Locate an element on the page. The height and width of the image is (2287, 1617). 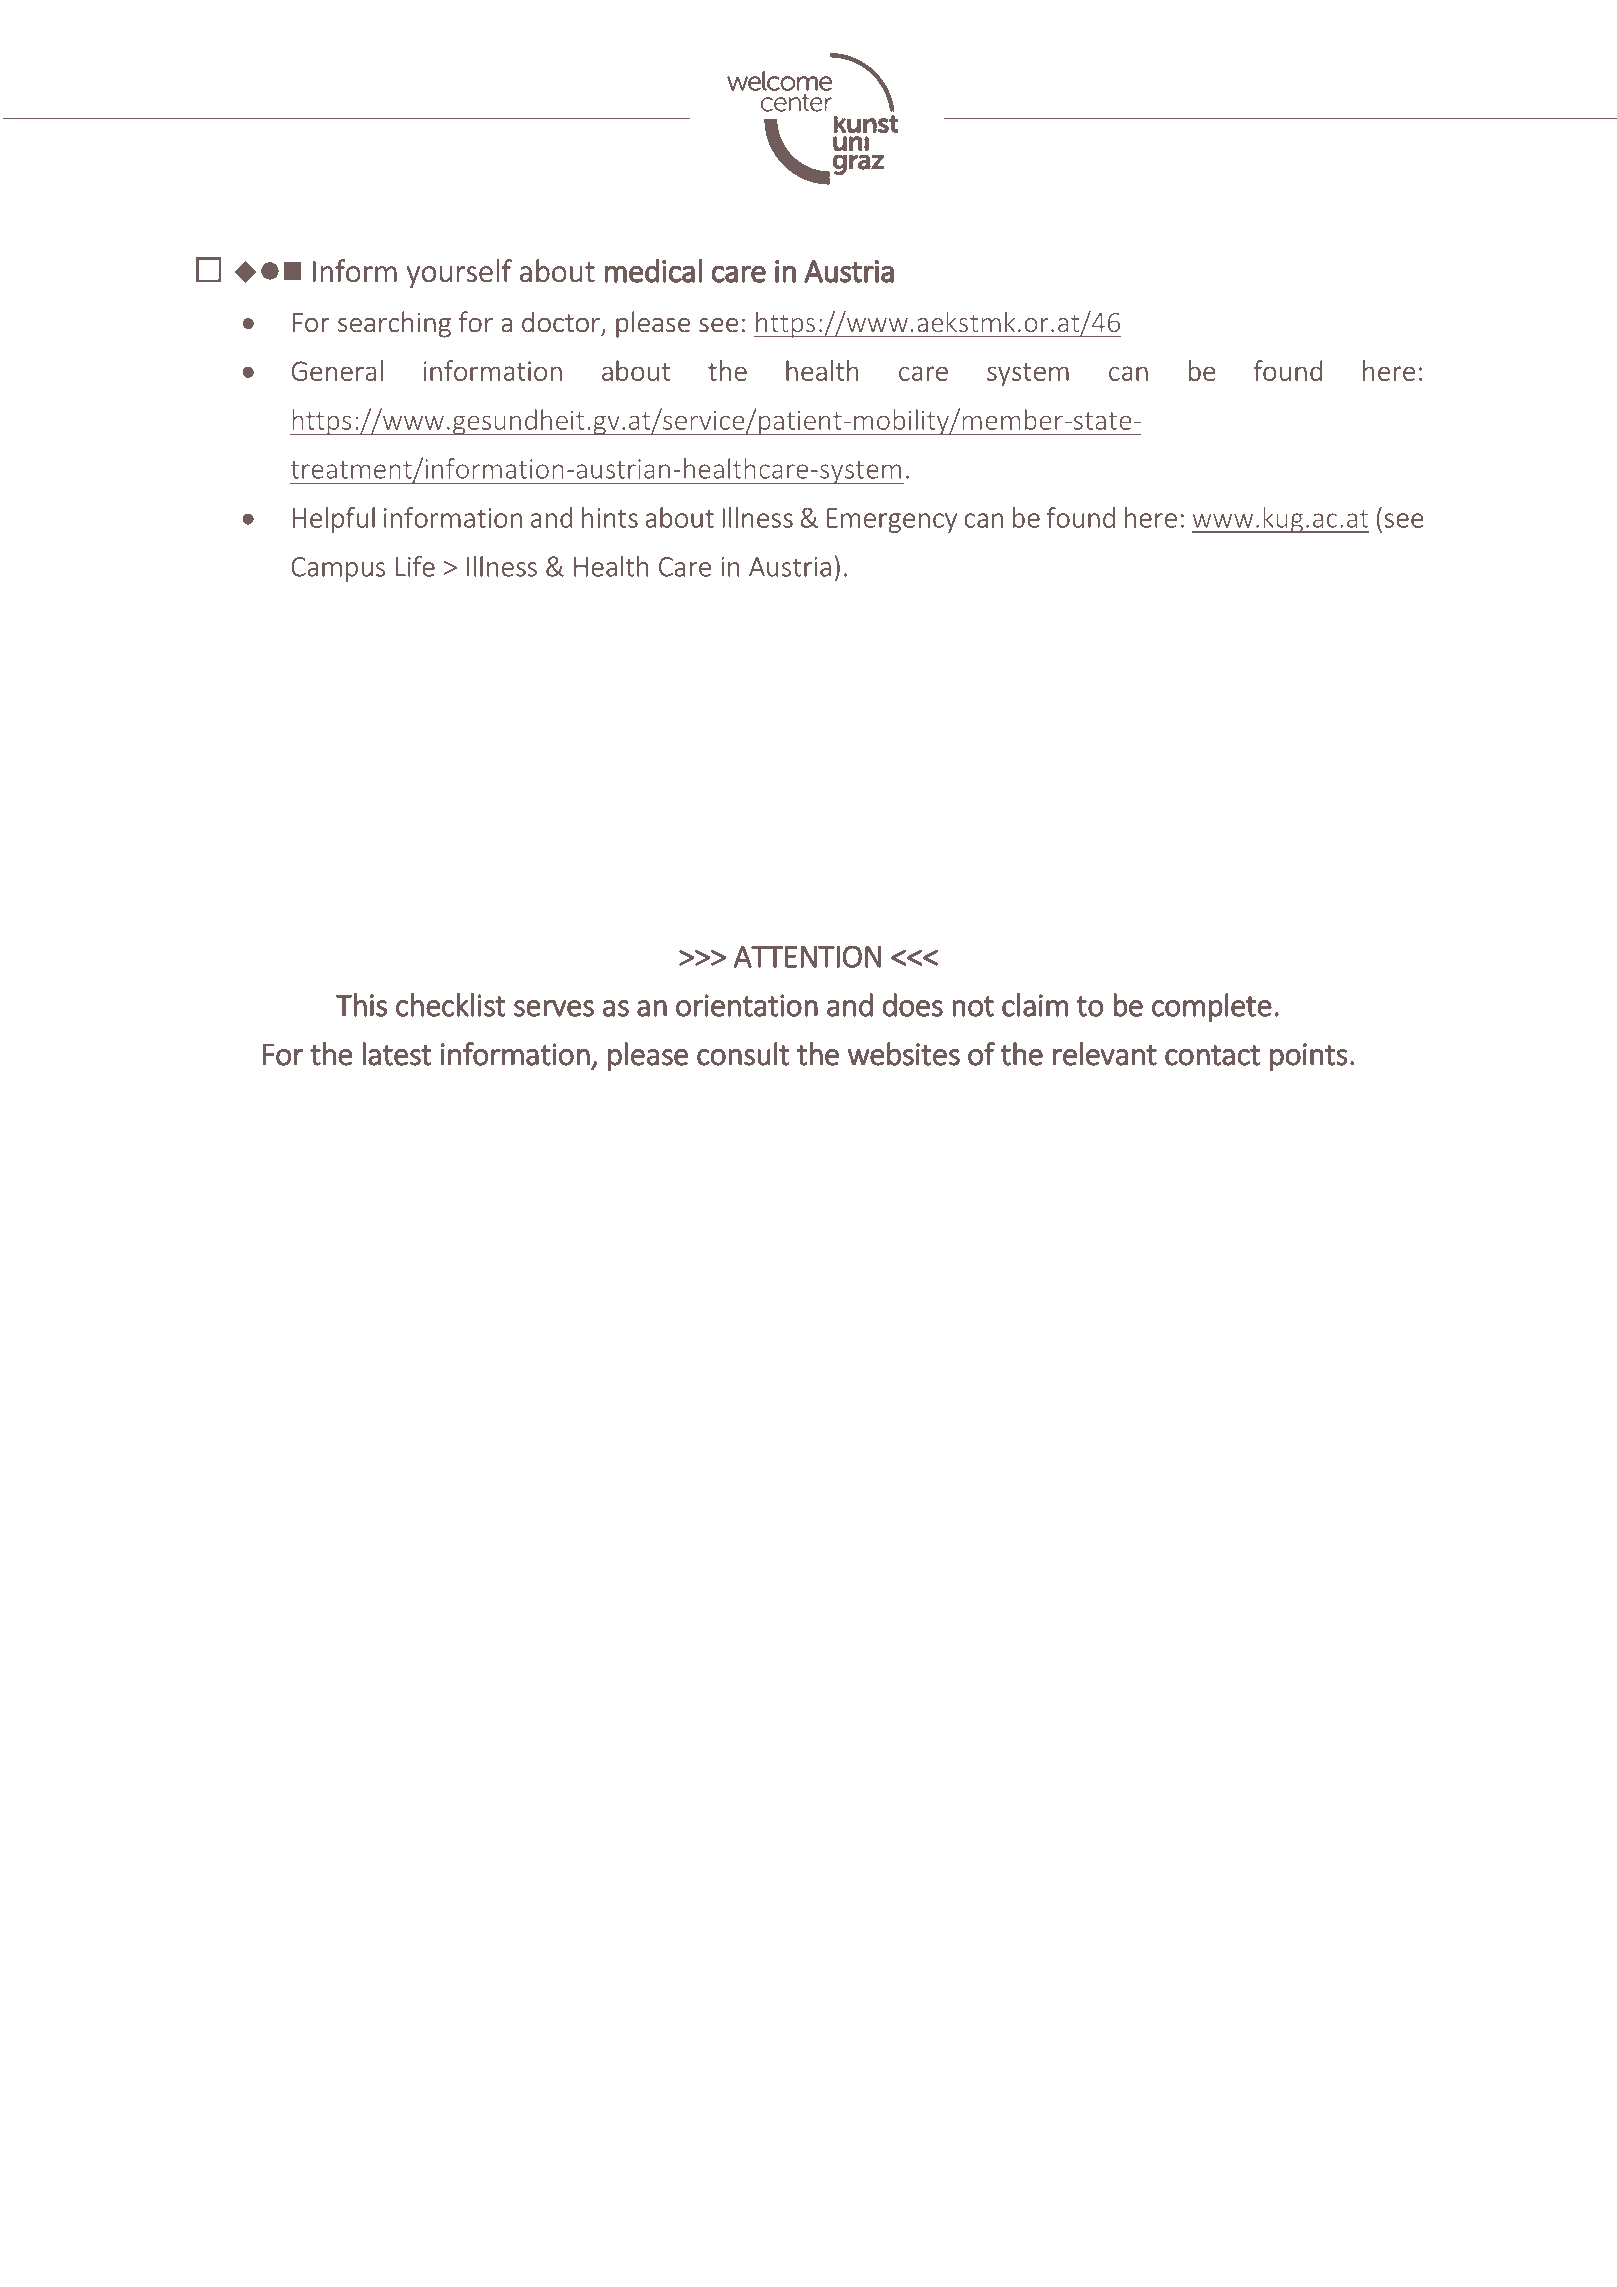
Life is located at coordinates (415, 566).
